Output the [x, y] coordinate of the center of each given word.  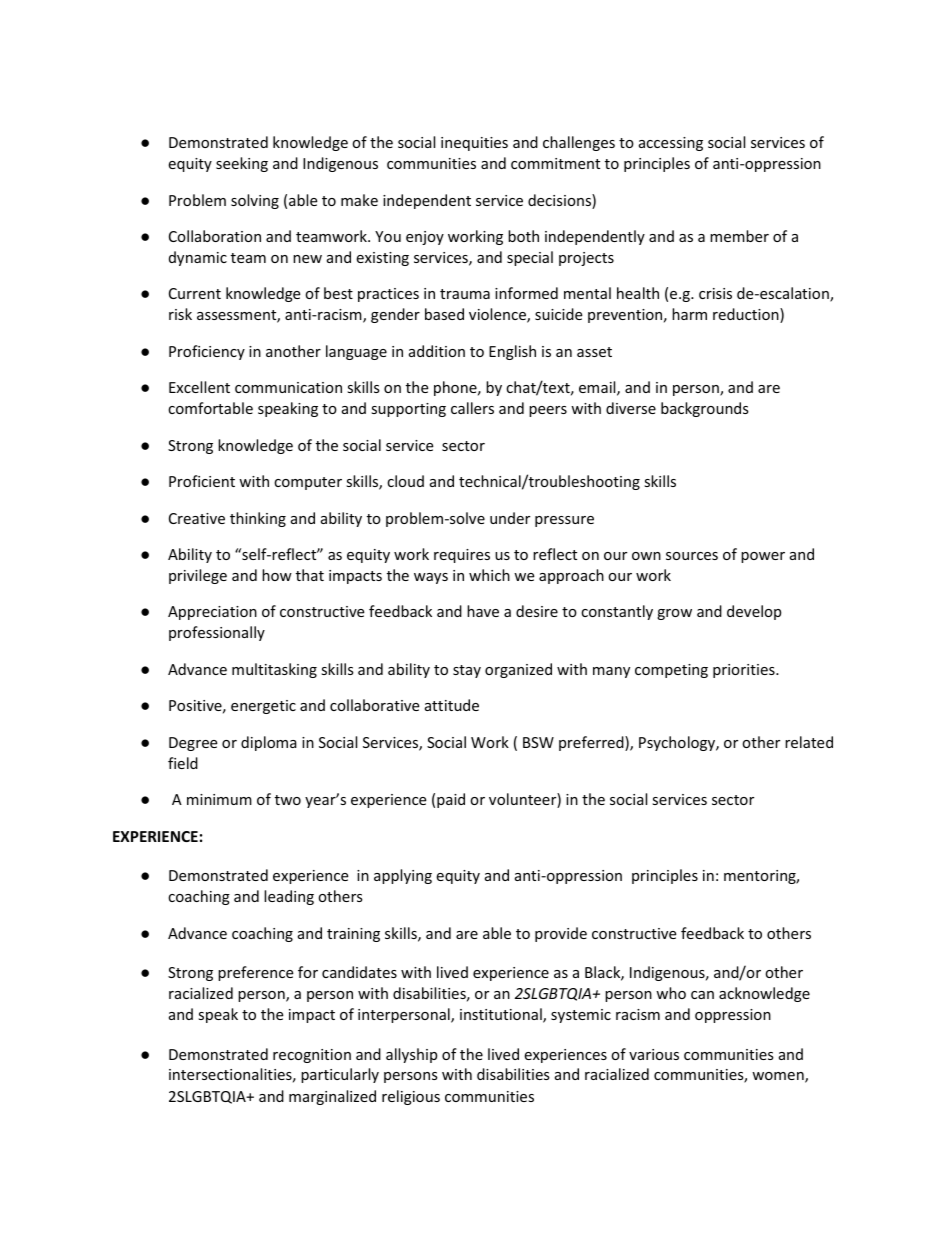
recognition [312, 1056]
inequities [474, 144]
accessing [671, 144]
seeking [242, 164]
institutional [502, 1015]
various [654, 1054]
